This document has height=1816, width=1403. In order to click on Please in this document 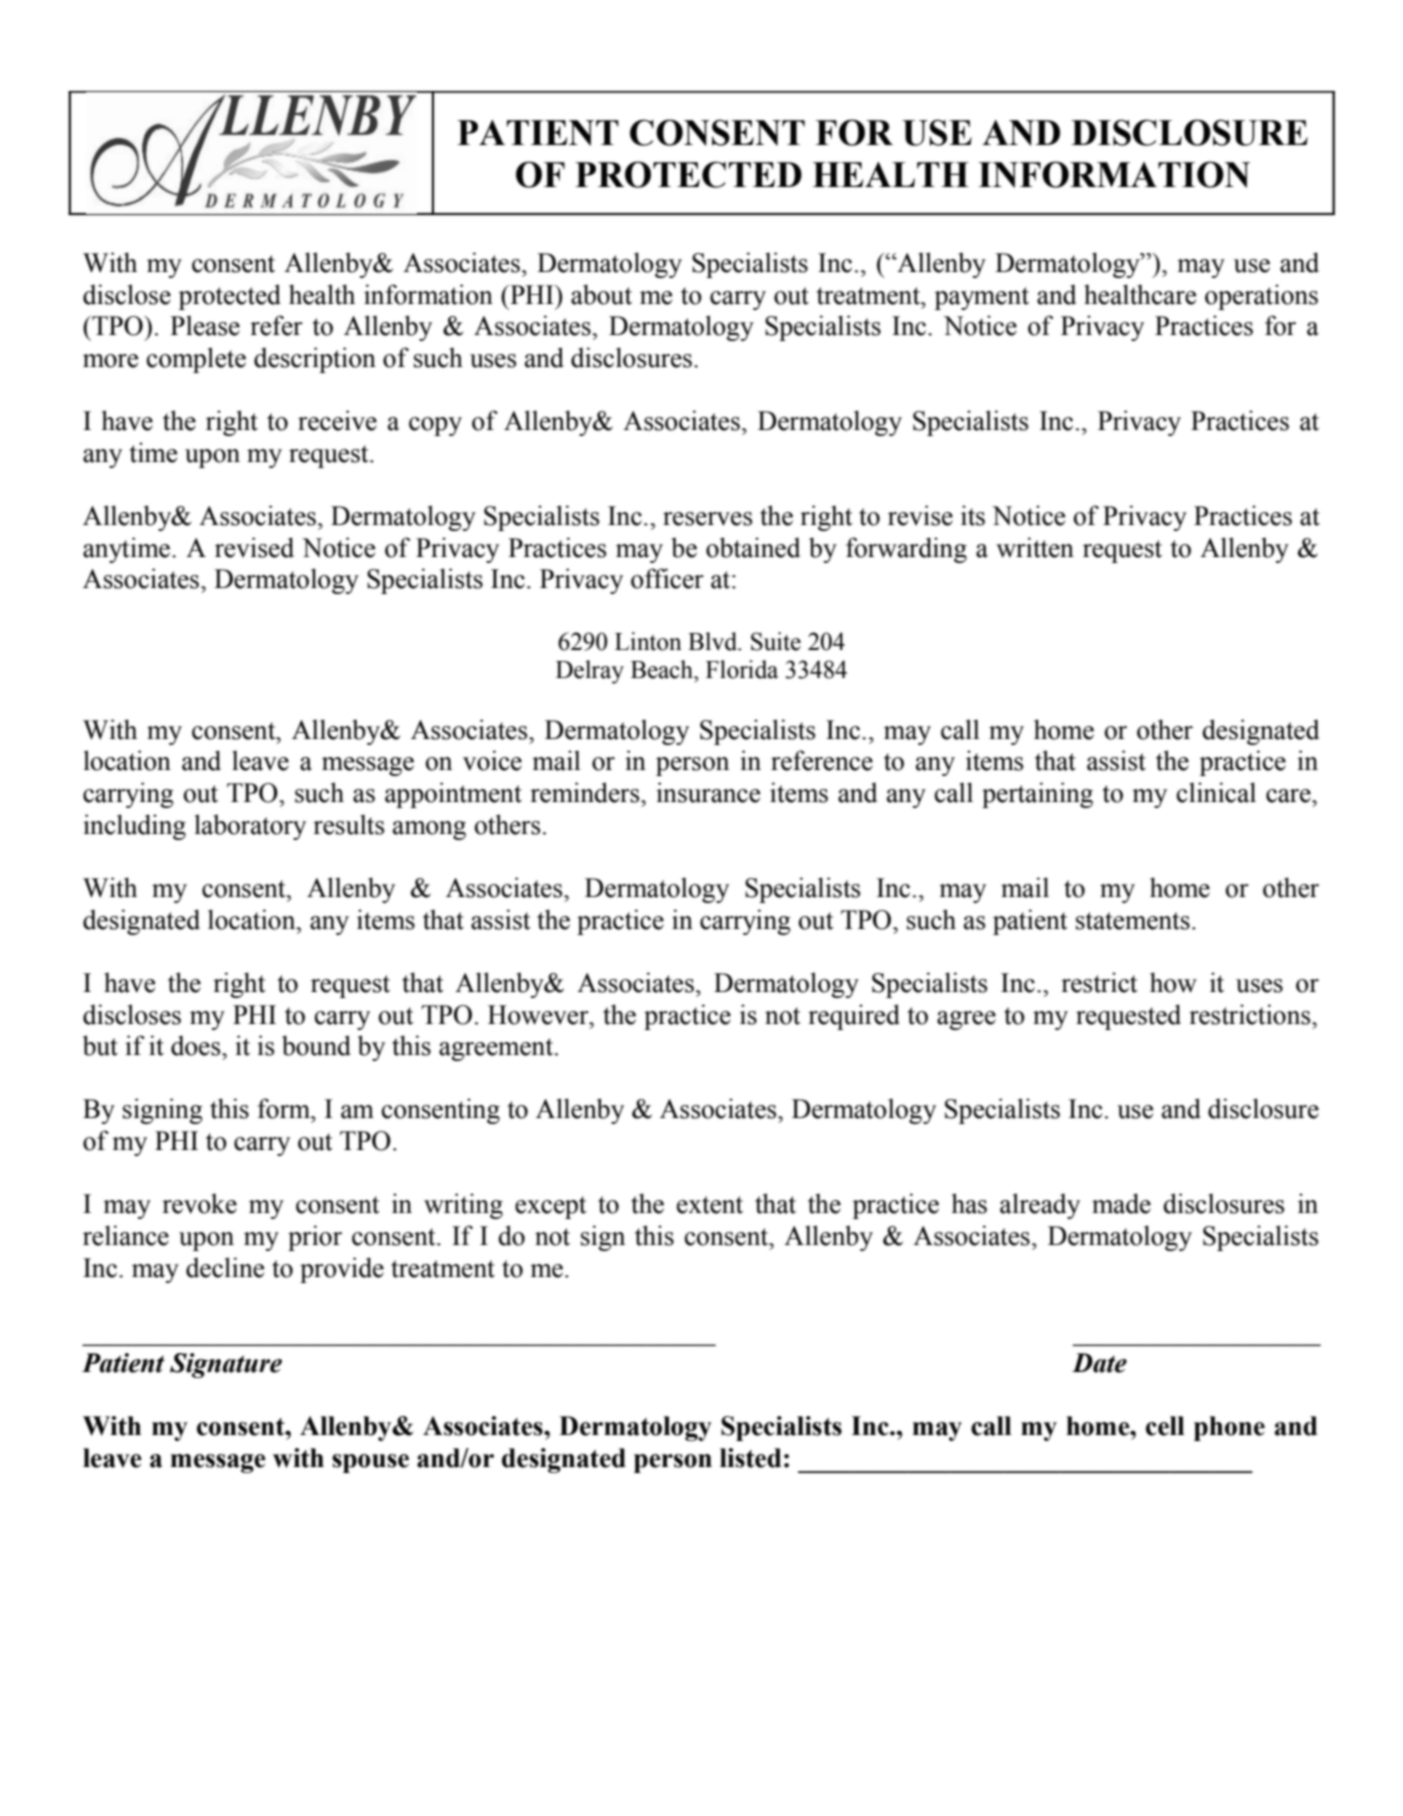, I will do `click(205, 325)`.
